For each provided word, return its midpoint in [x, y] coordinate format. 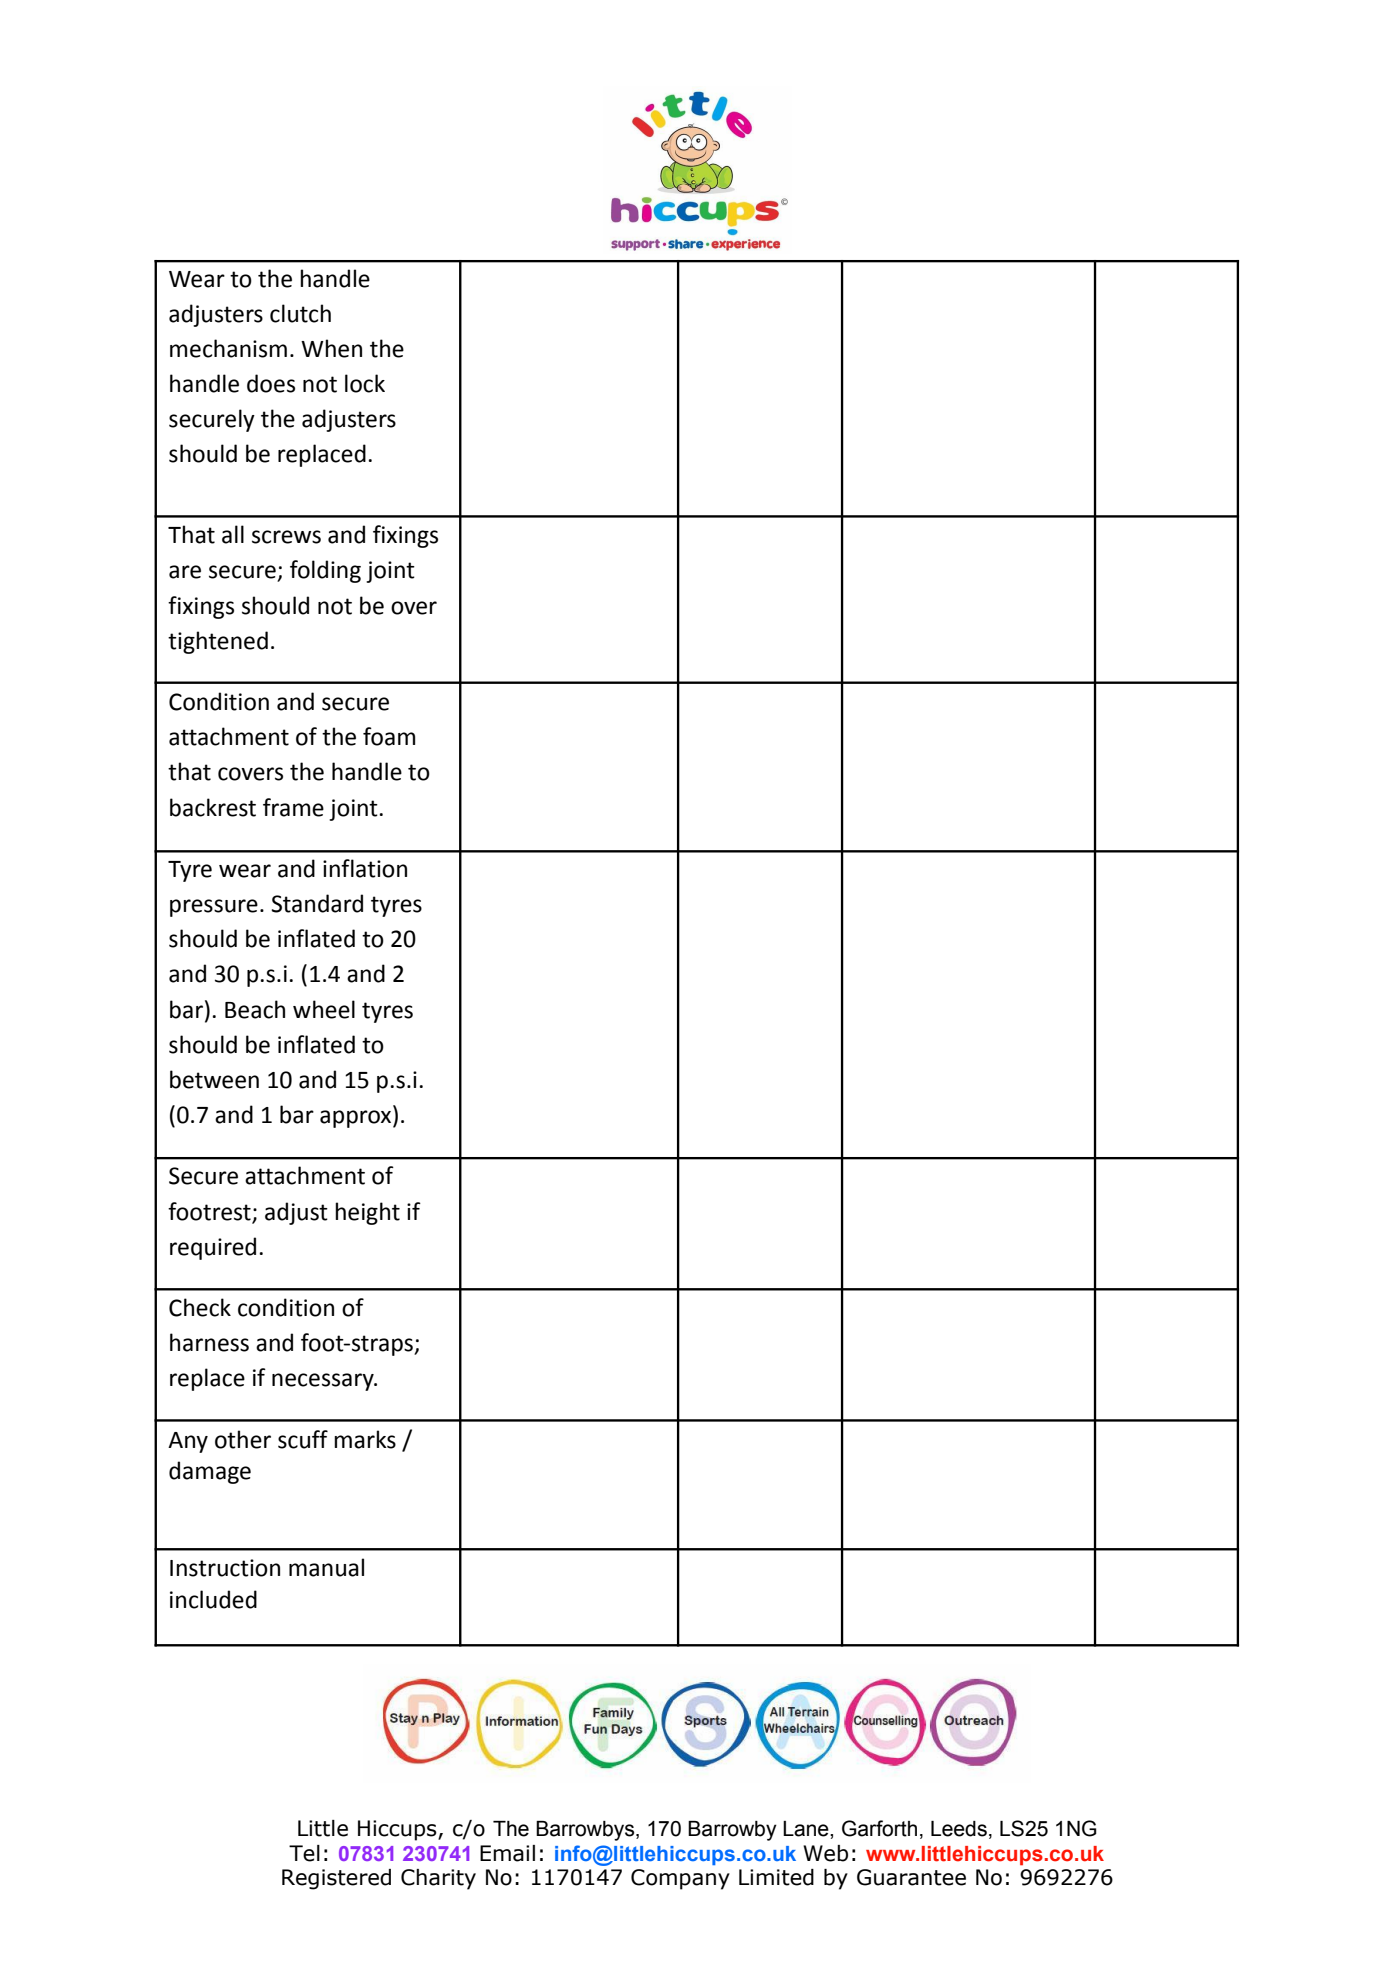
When [331, 348]
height [367, 1213]
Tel [304, 1853]
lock [365, 383]
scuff [303, 1439]
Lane [807, 1829]
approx [357, 1119]
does [271, 383]
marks [365, 1439]
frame [293, 807]
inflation [365, 868]
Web [825, 1853]
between [214, 1079]
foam [389, 736]
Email [507, 1853]
